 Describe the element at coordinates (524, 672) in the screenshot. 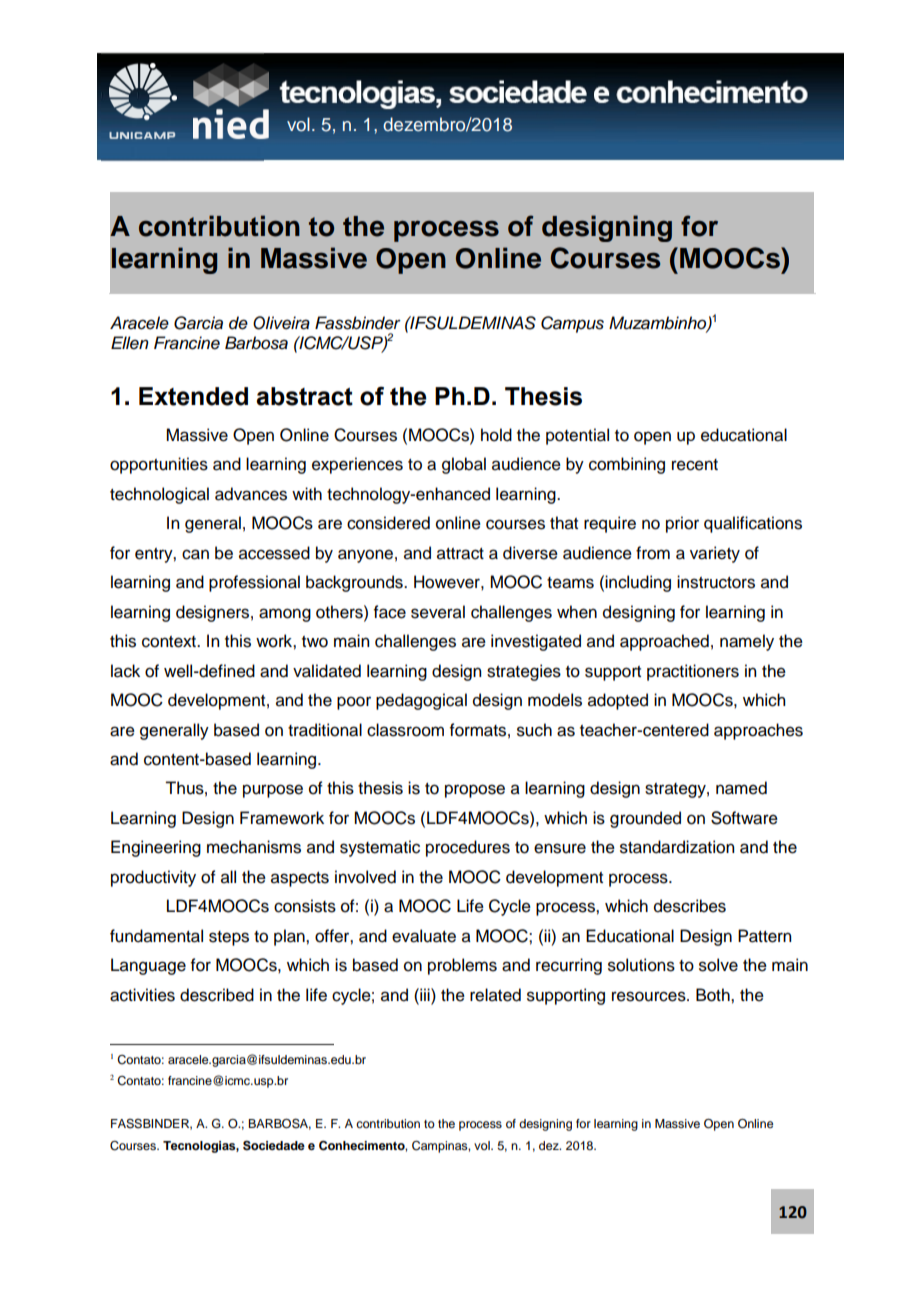

I see `strategies` at that location.
